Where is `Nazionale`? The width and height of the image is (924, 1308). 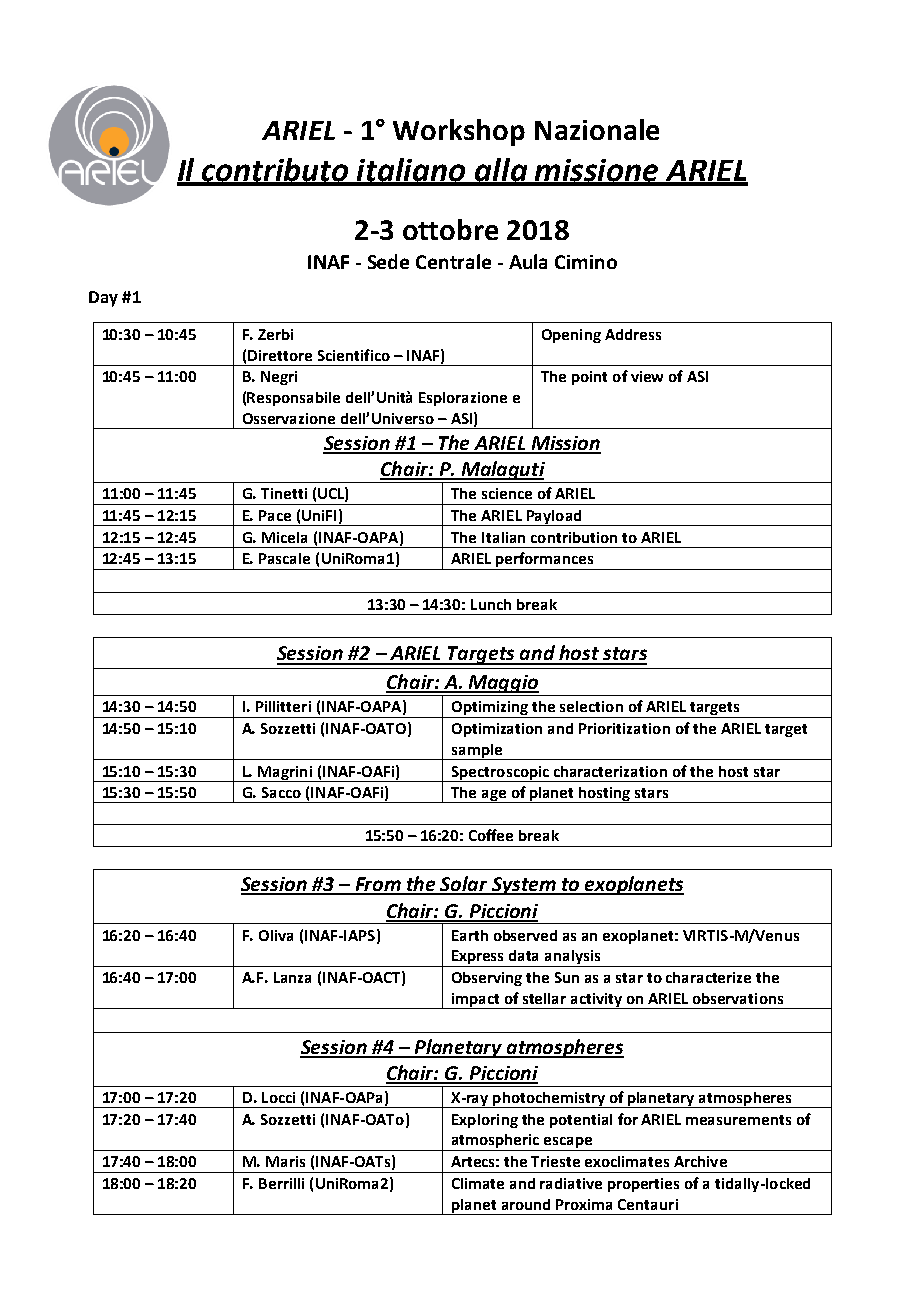
Nazionale is located at coordinates (597, 129).
